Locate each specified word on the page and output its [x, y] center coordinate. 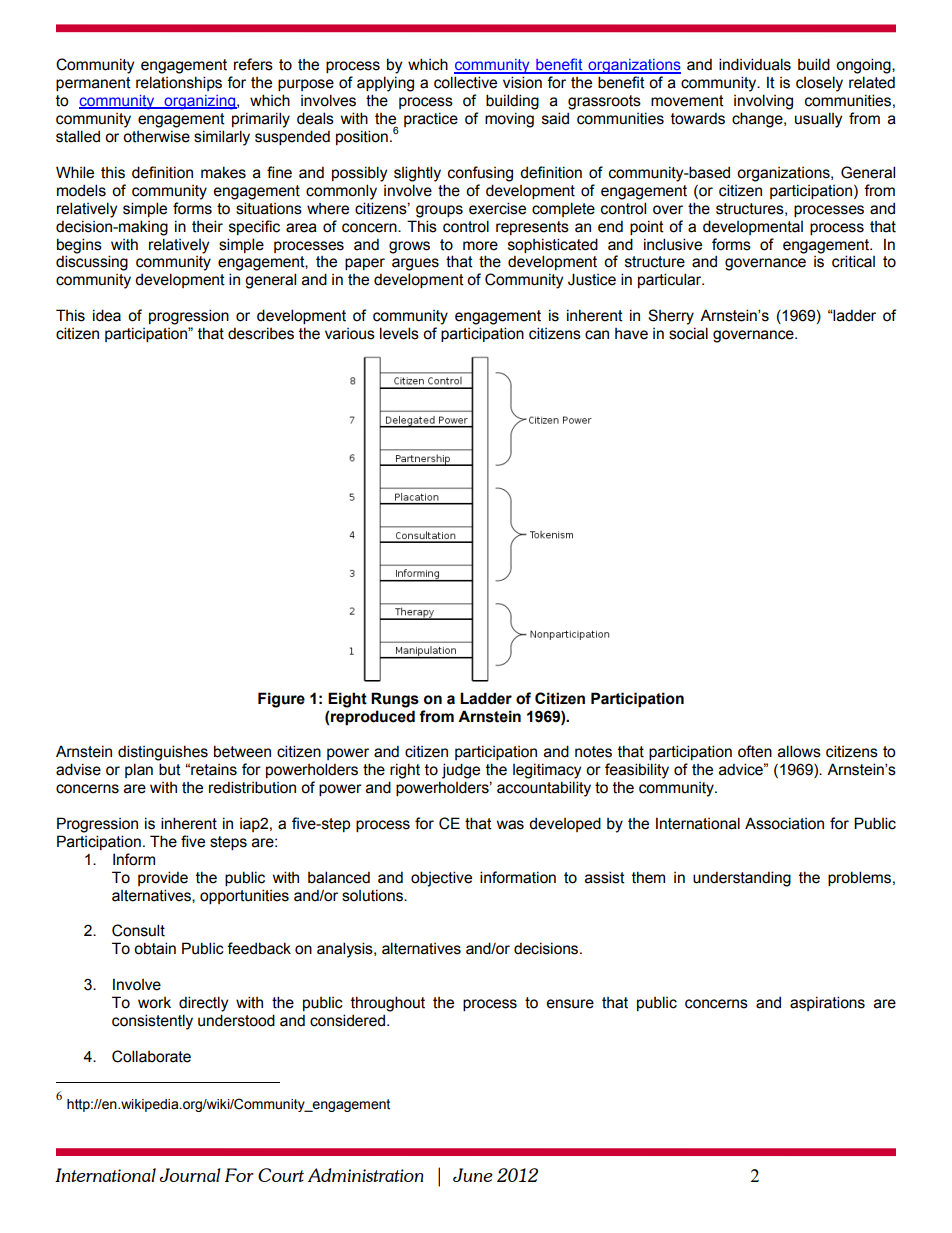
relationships [179, 83]
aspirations [827, 1003]
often [755, 751]
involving [763, 102]
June [473, 1175]
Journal [190, 1175]
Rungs [395, 700]
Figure [281, 700]
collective [465, 82]
